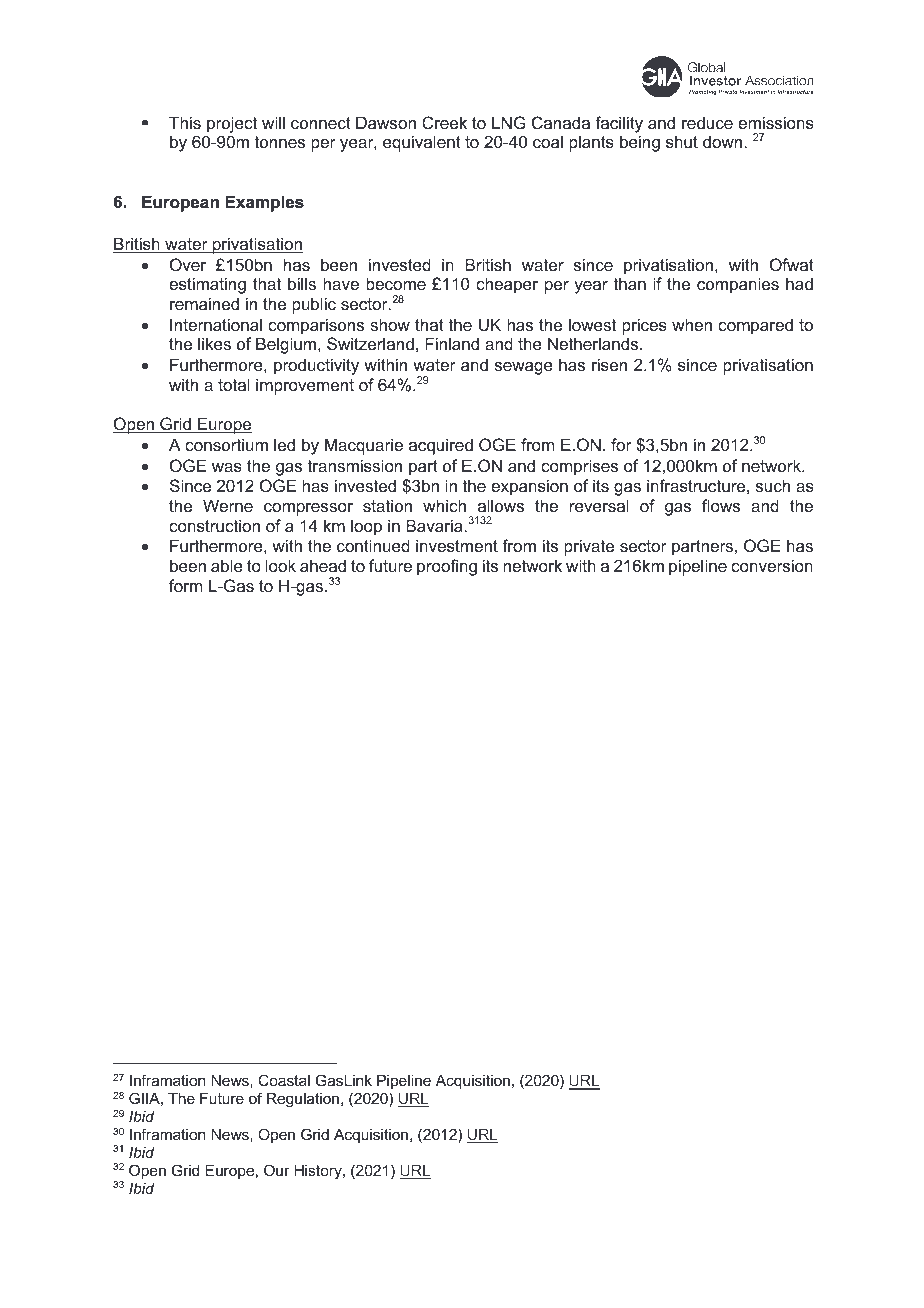 This screenshot has height=1308, width=924. What do you see at coordinates (277, 1170) in the screenshot?
I see `Our` at bounding box center [277, 1170].
